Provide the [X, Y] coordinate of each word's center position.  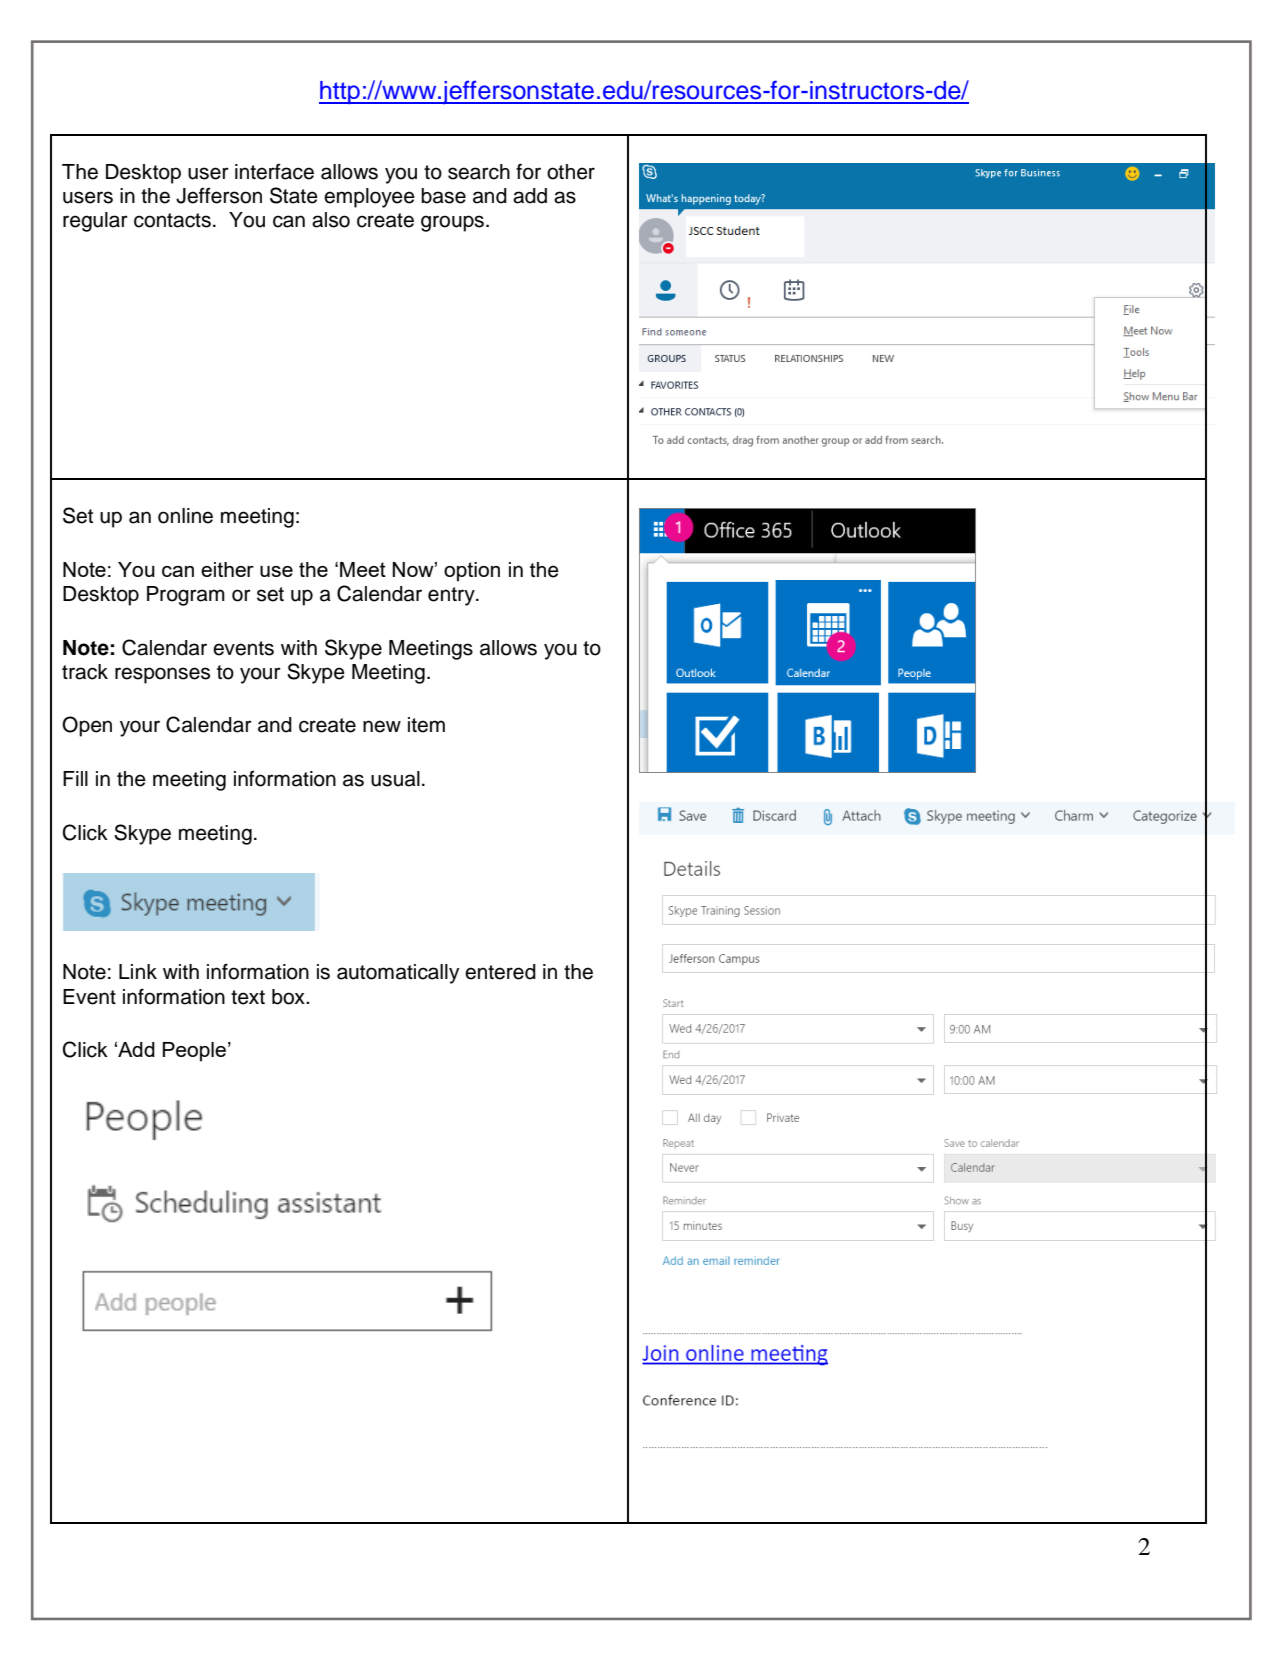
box [289, 997]
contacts [172, 220]
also [331, 220]
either [227, 569]
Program [186, 596]
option [472, 572]
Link [138, 971]
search [479, 172]
